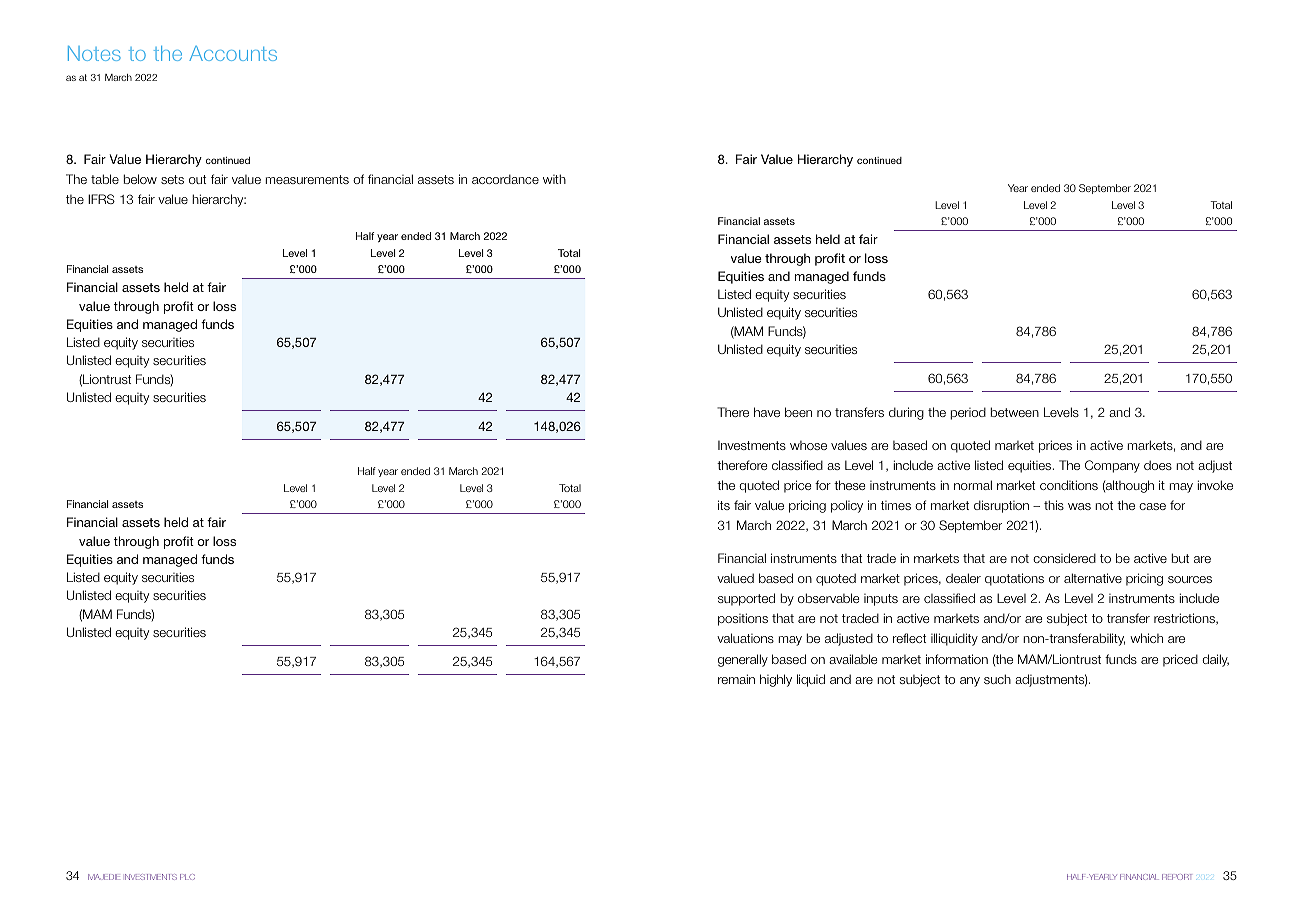  I want to click on Company, so click(1112, 466).
